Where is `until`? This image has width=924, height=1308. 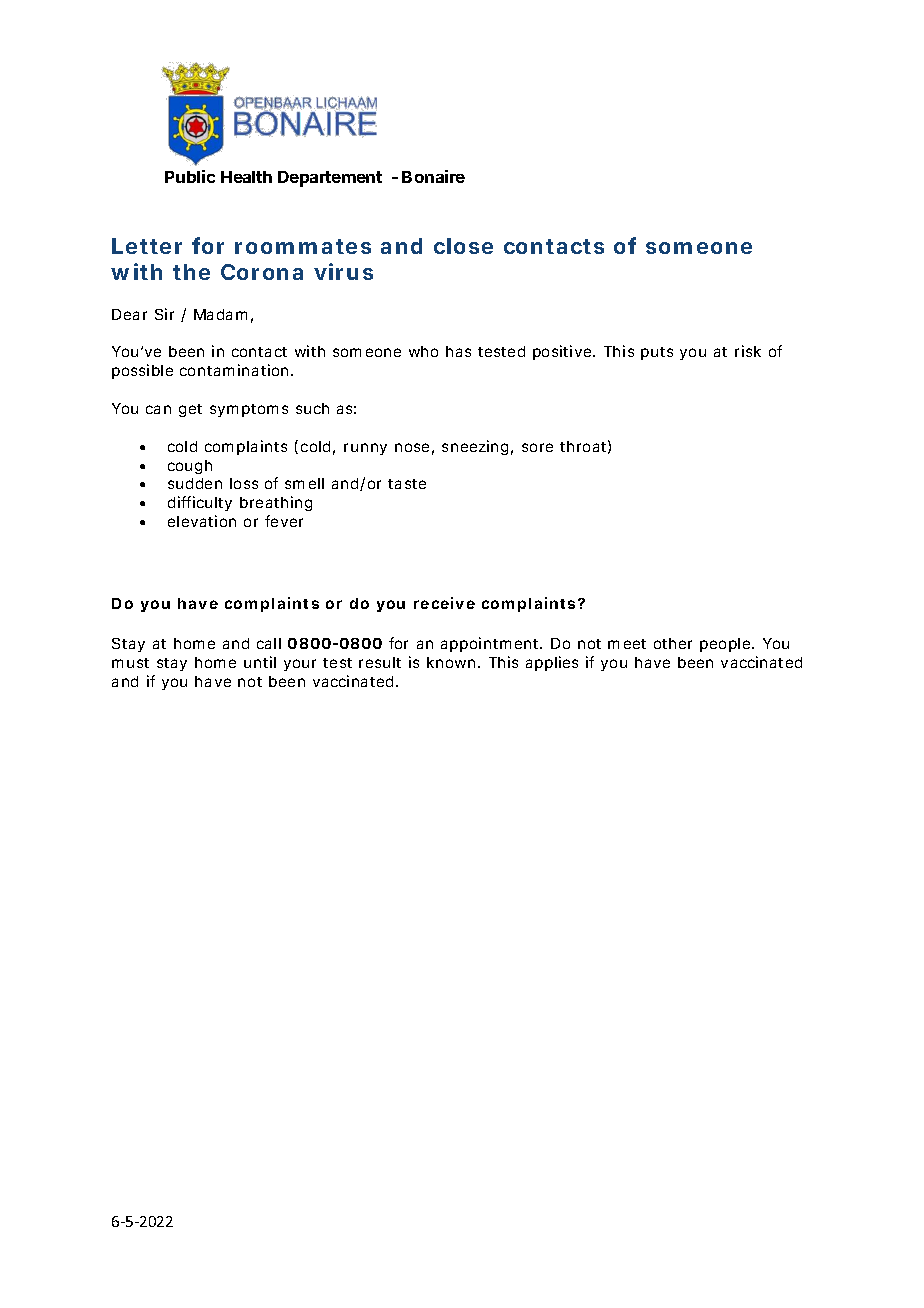 until is located at coordinates (260, 662).
